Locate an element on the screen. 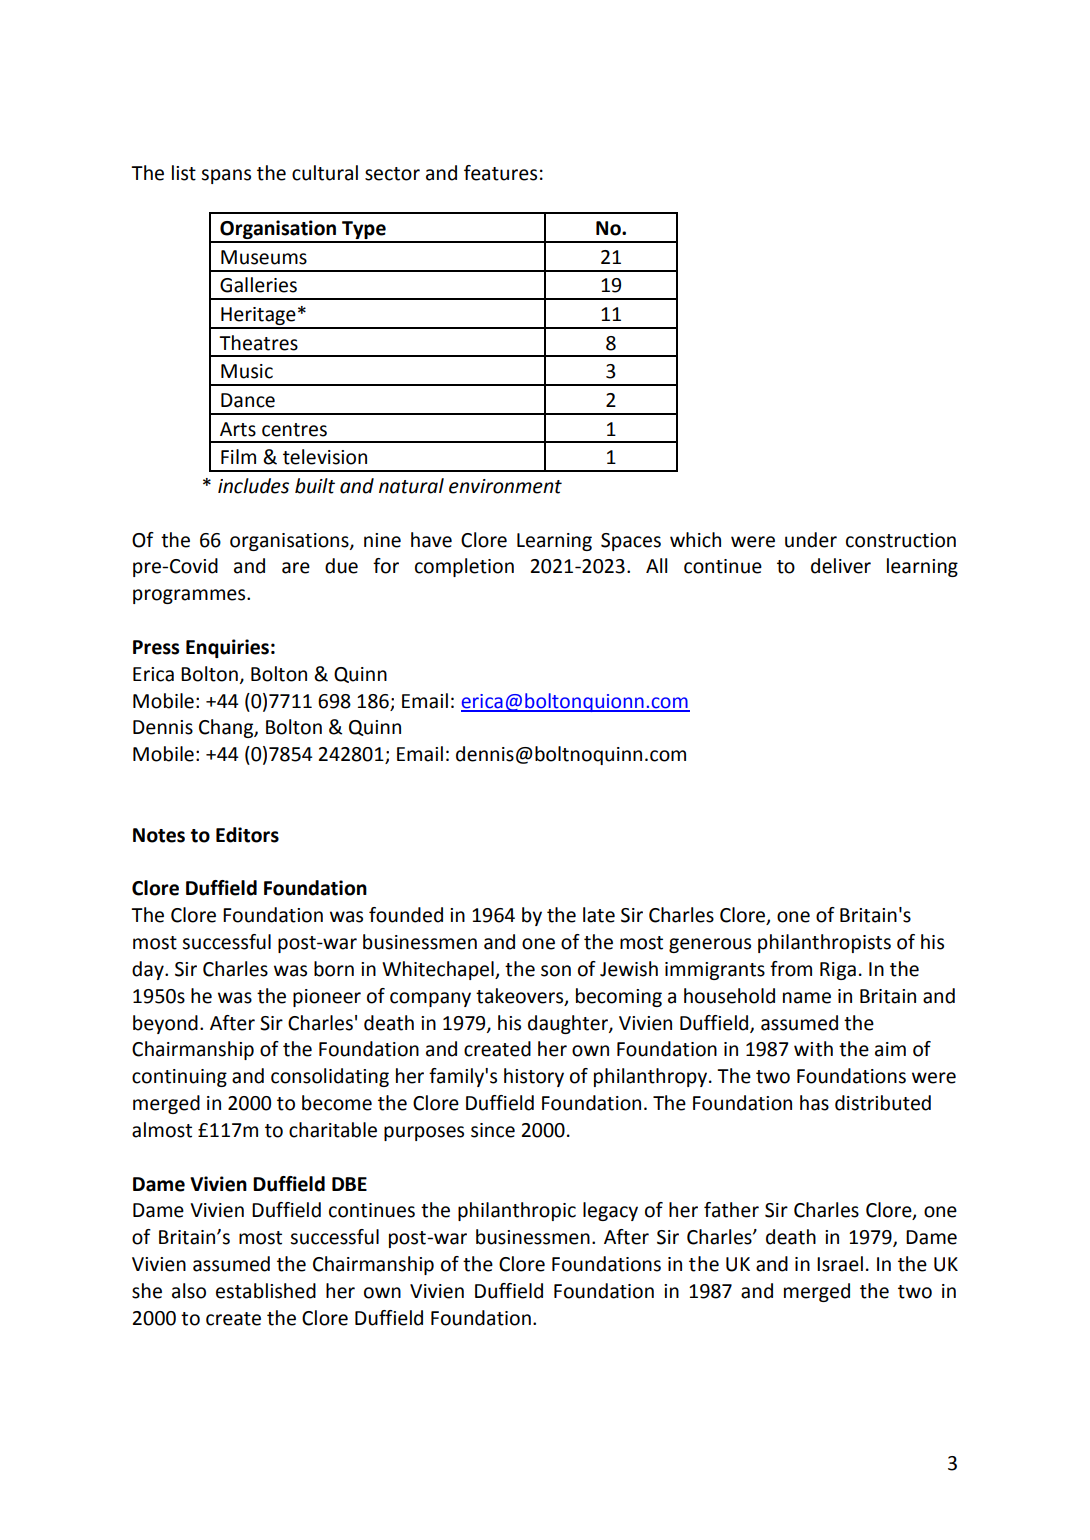 This screenshot has width=1090, height=1540. established is located at coordinates (266, 1291).
